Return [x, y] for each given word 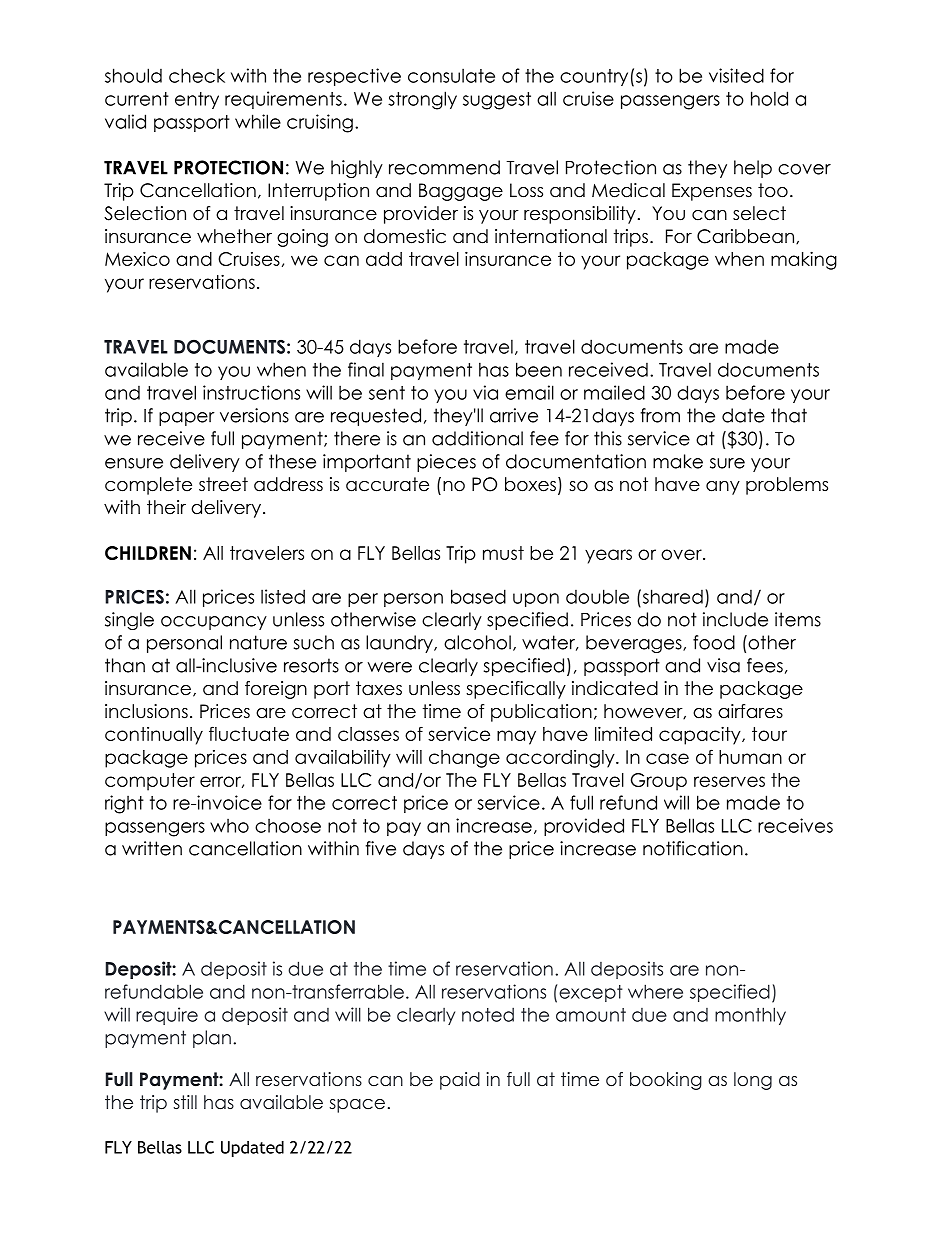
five [381, 848]
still [185, 1102]
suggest [497, 101]
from [660, 415]
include [735, 619]
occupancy [214, 623]
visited [736, 75]
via [485, 392]
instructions [251, 392]
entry [197, 100]
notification [693, 848]
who [229, 826]
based [478, 596]
